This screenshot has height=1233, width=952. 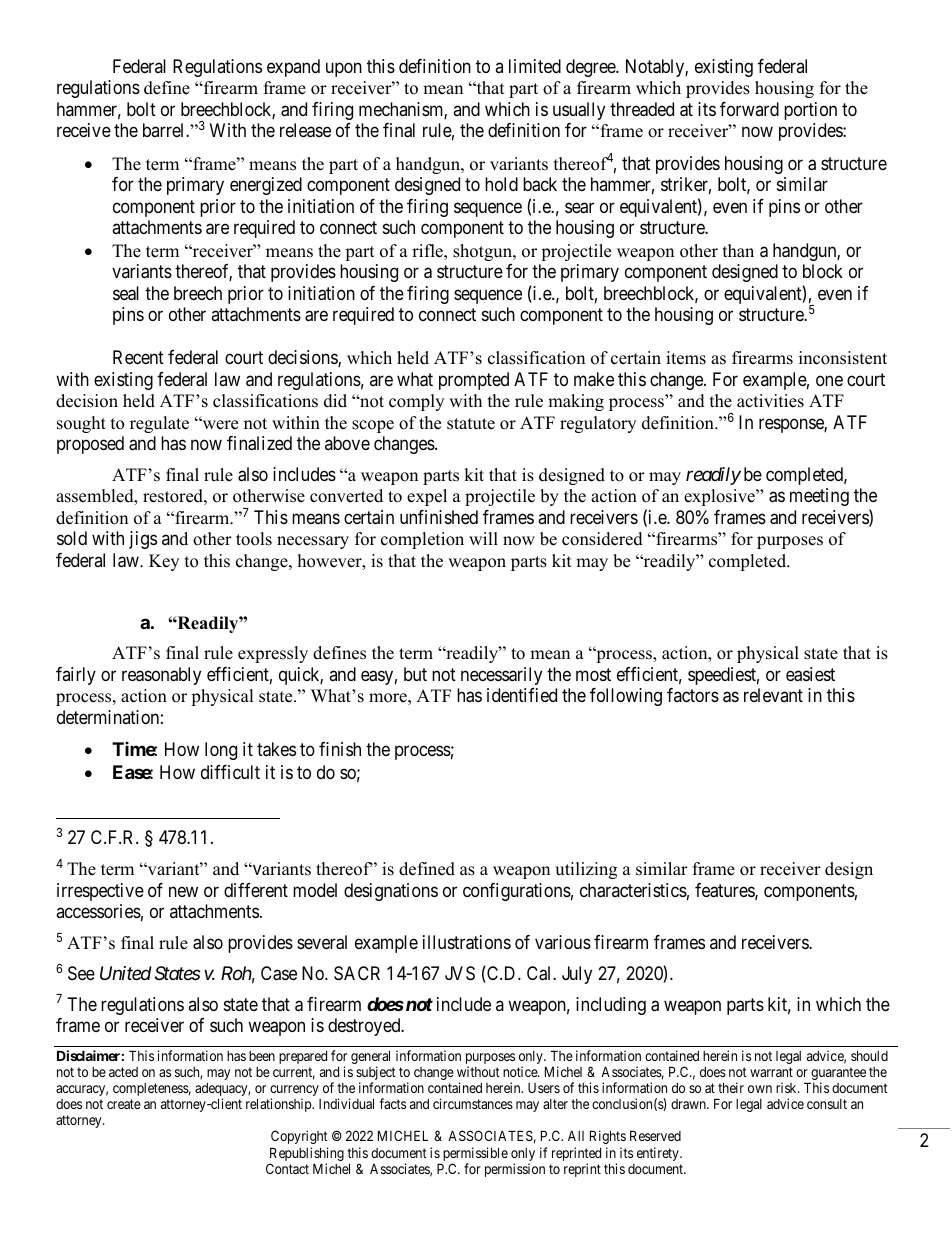 What do you see at coordinates (471, 424) in the screenshot?
I see `statute` at bounding box center [471, 424].
